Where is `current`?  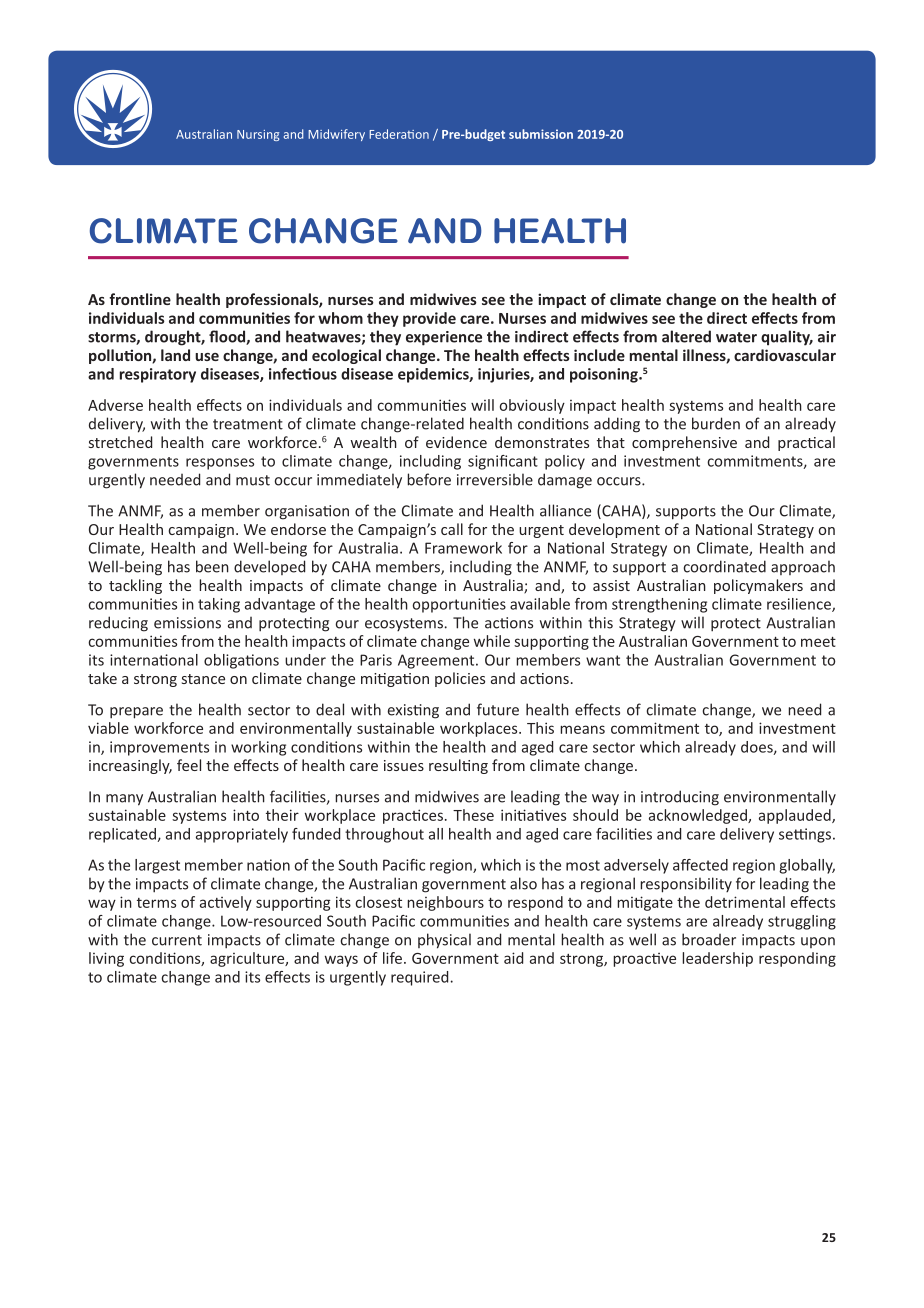 current is located at coordinates (177, 940).
